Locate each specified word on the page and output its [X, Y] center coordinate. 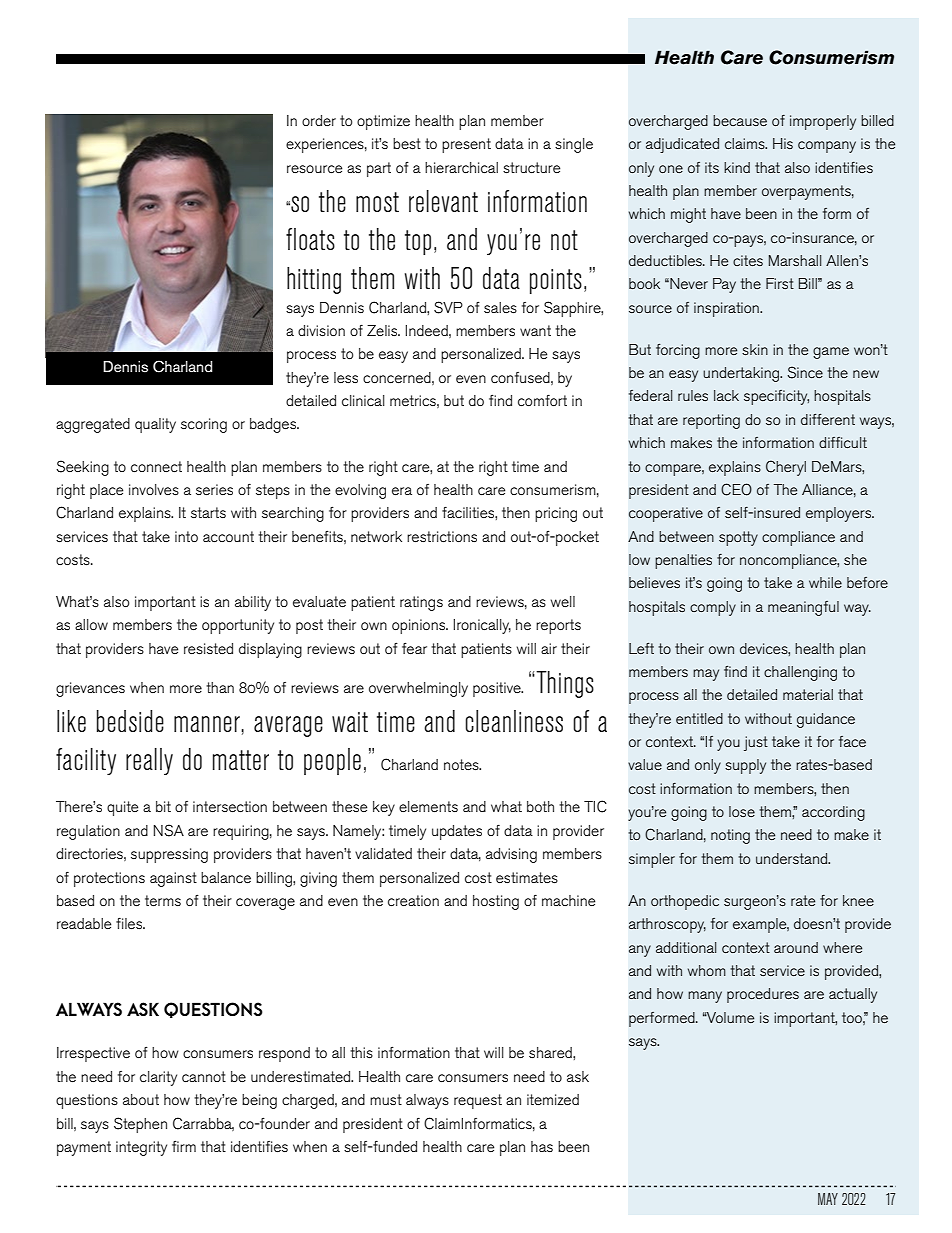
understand [793, 858]
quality [155, 425]
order [319, 120]
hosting [496, 902]
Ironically [482, 626]
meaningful [803, 608]
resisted [208, 648]
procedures [763, 995]
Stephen [140, 1125]
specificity [776, 397]
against [173, 879]
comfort [542, 400]
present [466, 145]
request [478, 1101]
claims [746, 143]
